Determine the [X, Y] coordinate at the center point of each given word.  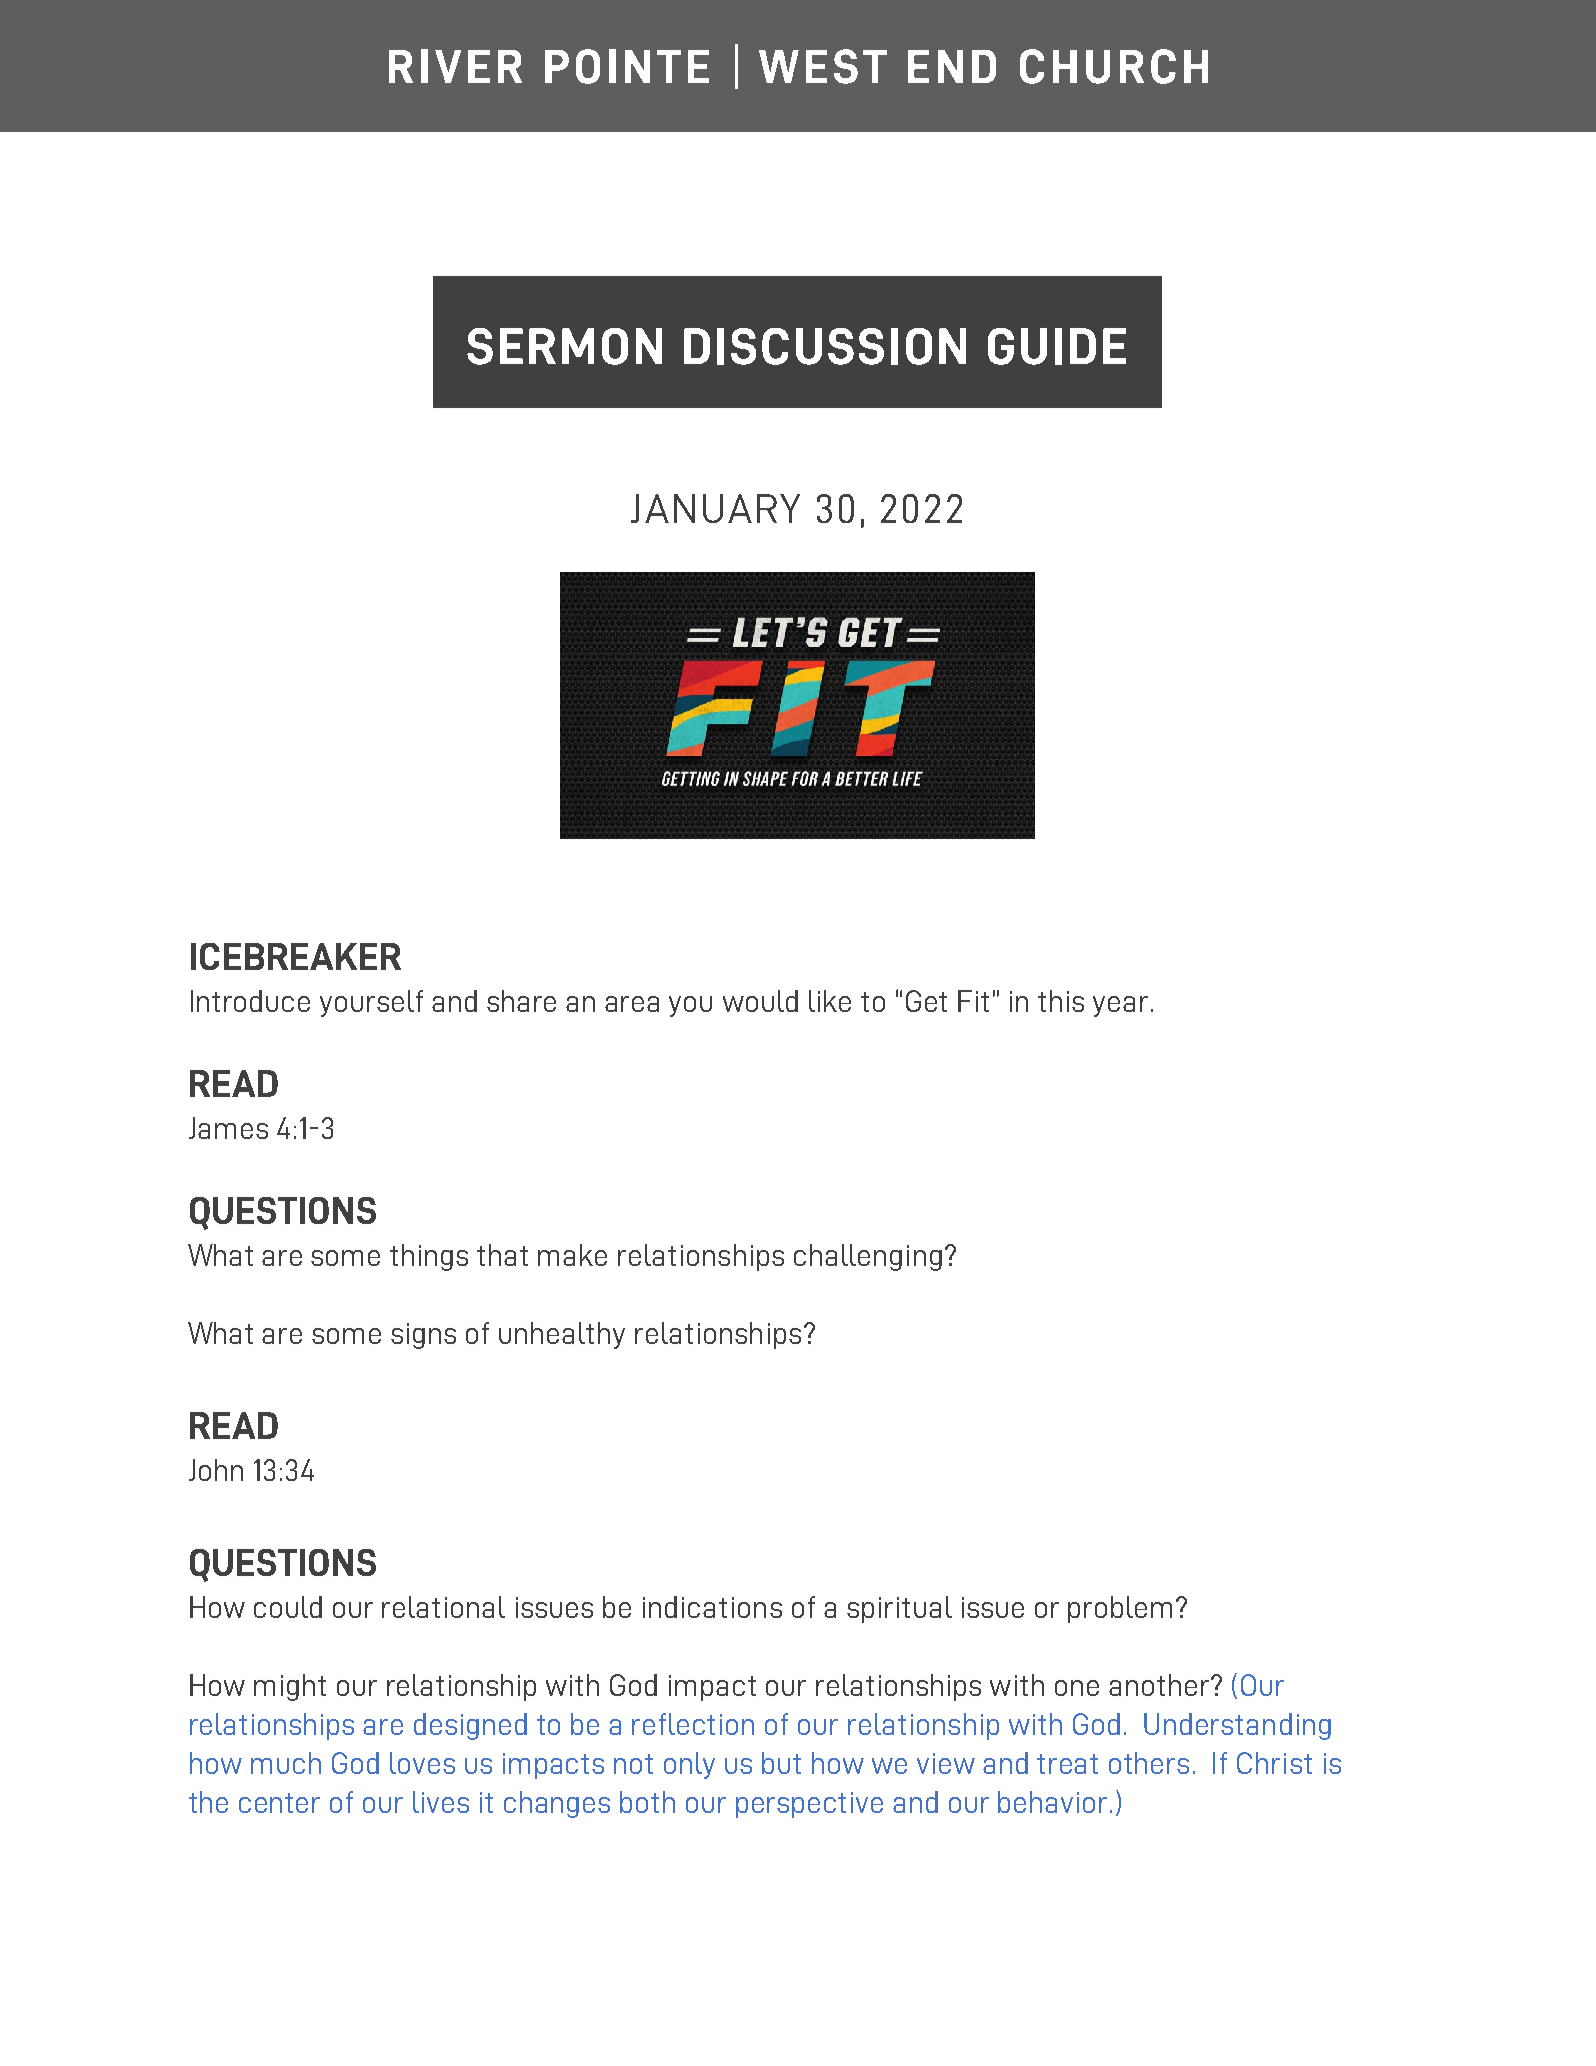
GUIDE [1057, 346]
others [1149, 1763]
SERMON [564, 346]
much [286, 1763]
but [781, 1763]
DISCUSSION [825, 346]
